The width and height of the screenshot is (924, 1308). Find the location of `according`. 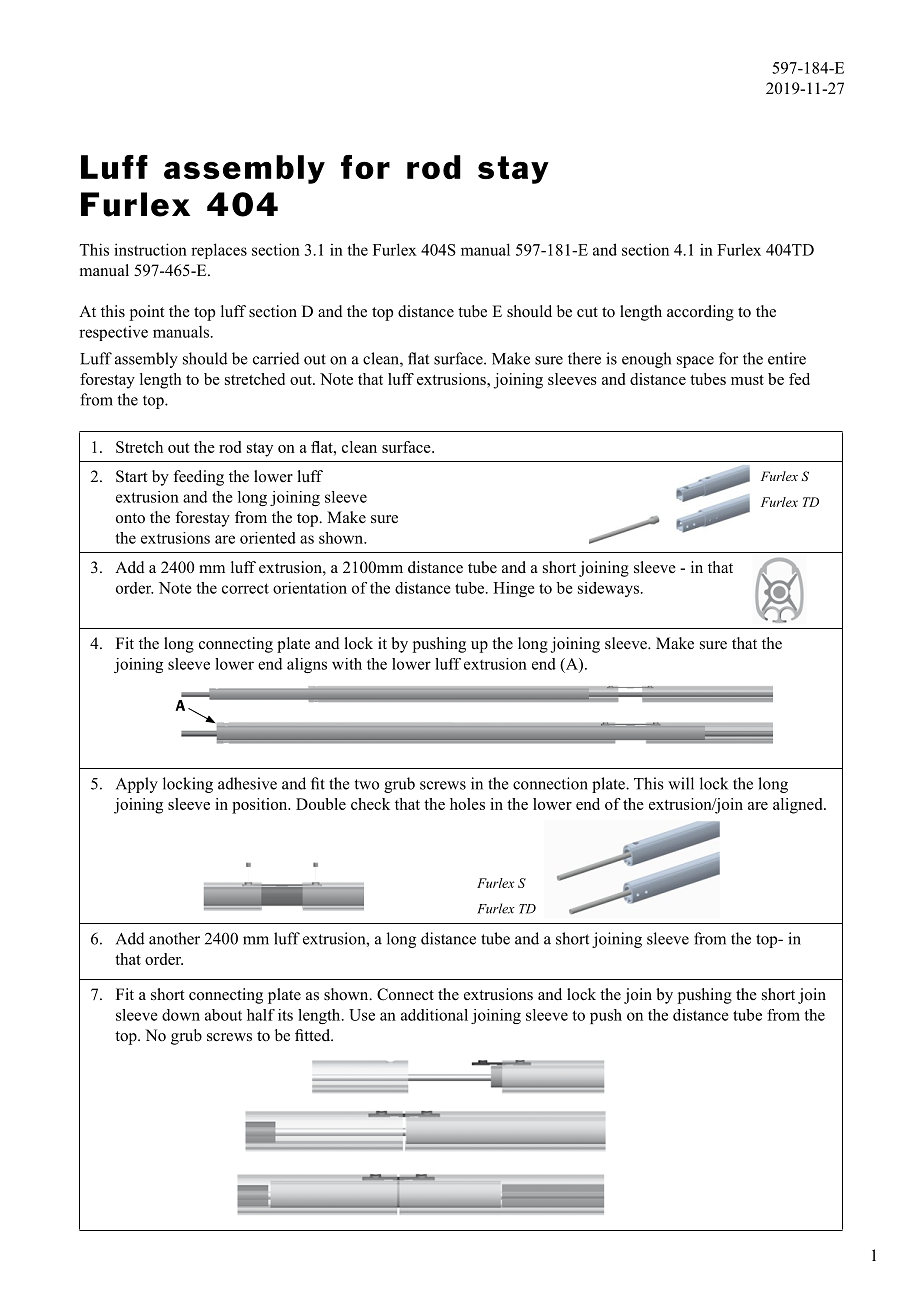

according is located at coordinates (700, 313).
